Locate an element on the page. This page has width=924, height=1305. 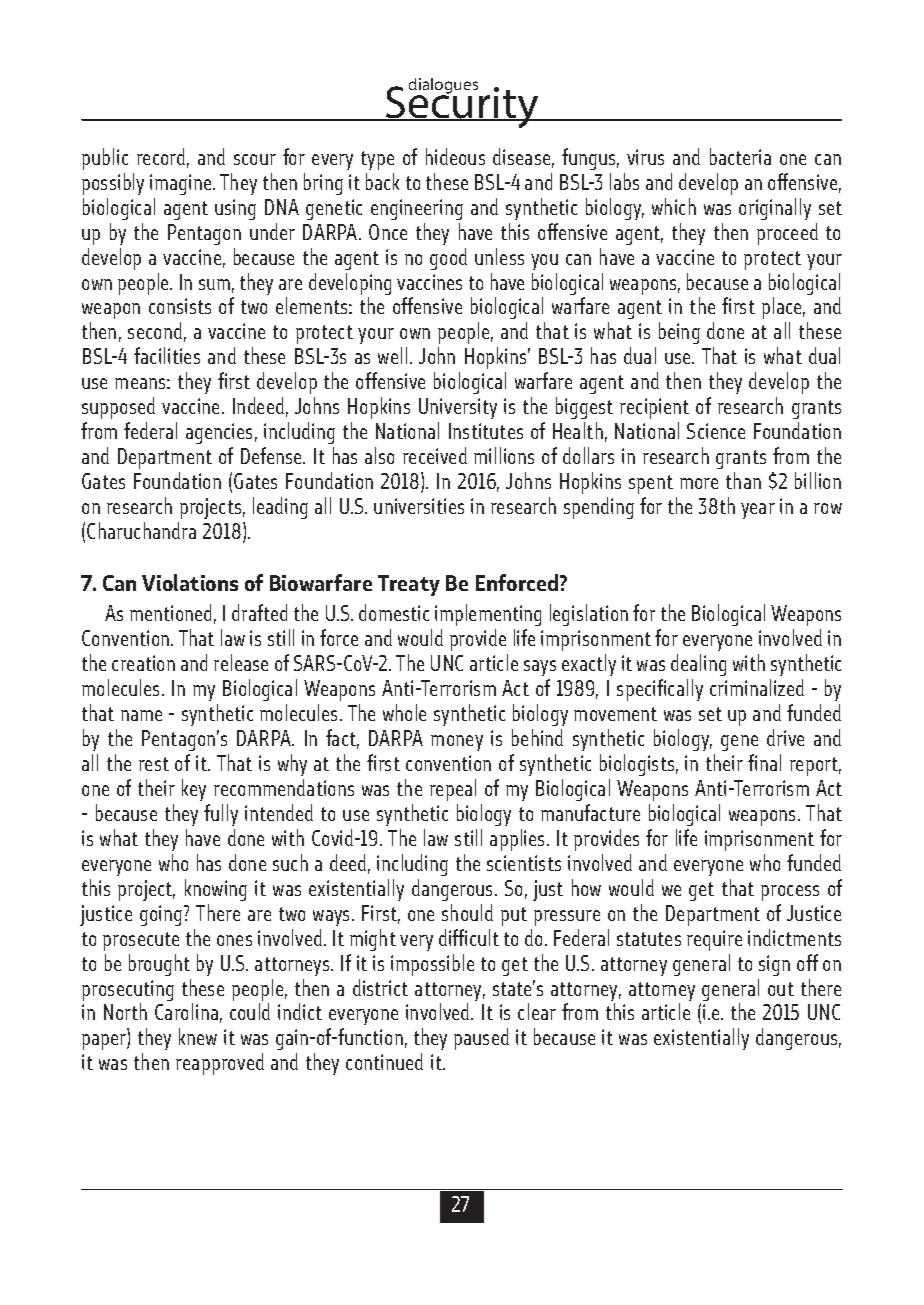
whole is located at coordinates (404, 712).
